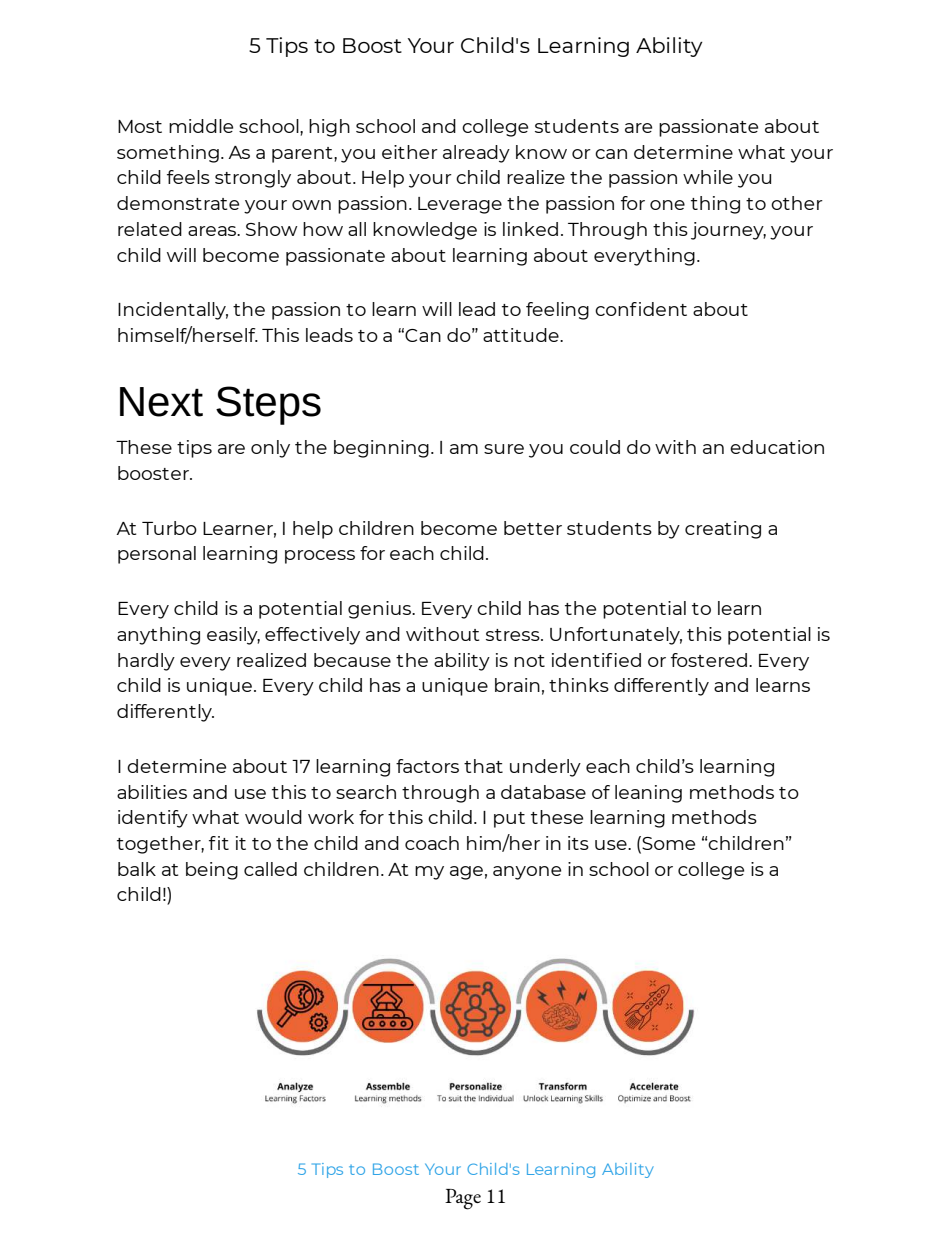  I want to click on already, so click(476, 154).
